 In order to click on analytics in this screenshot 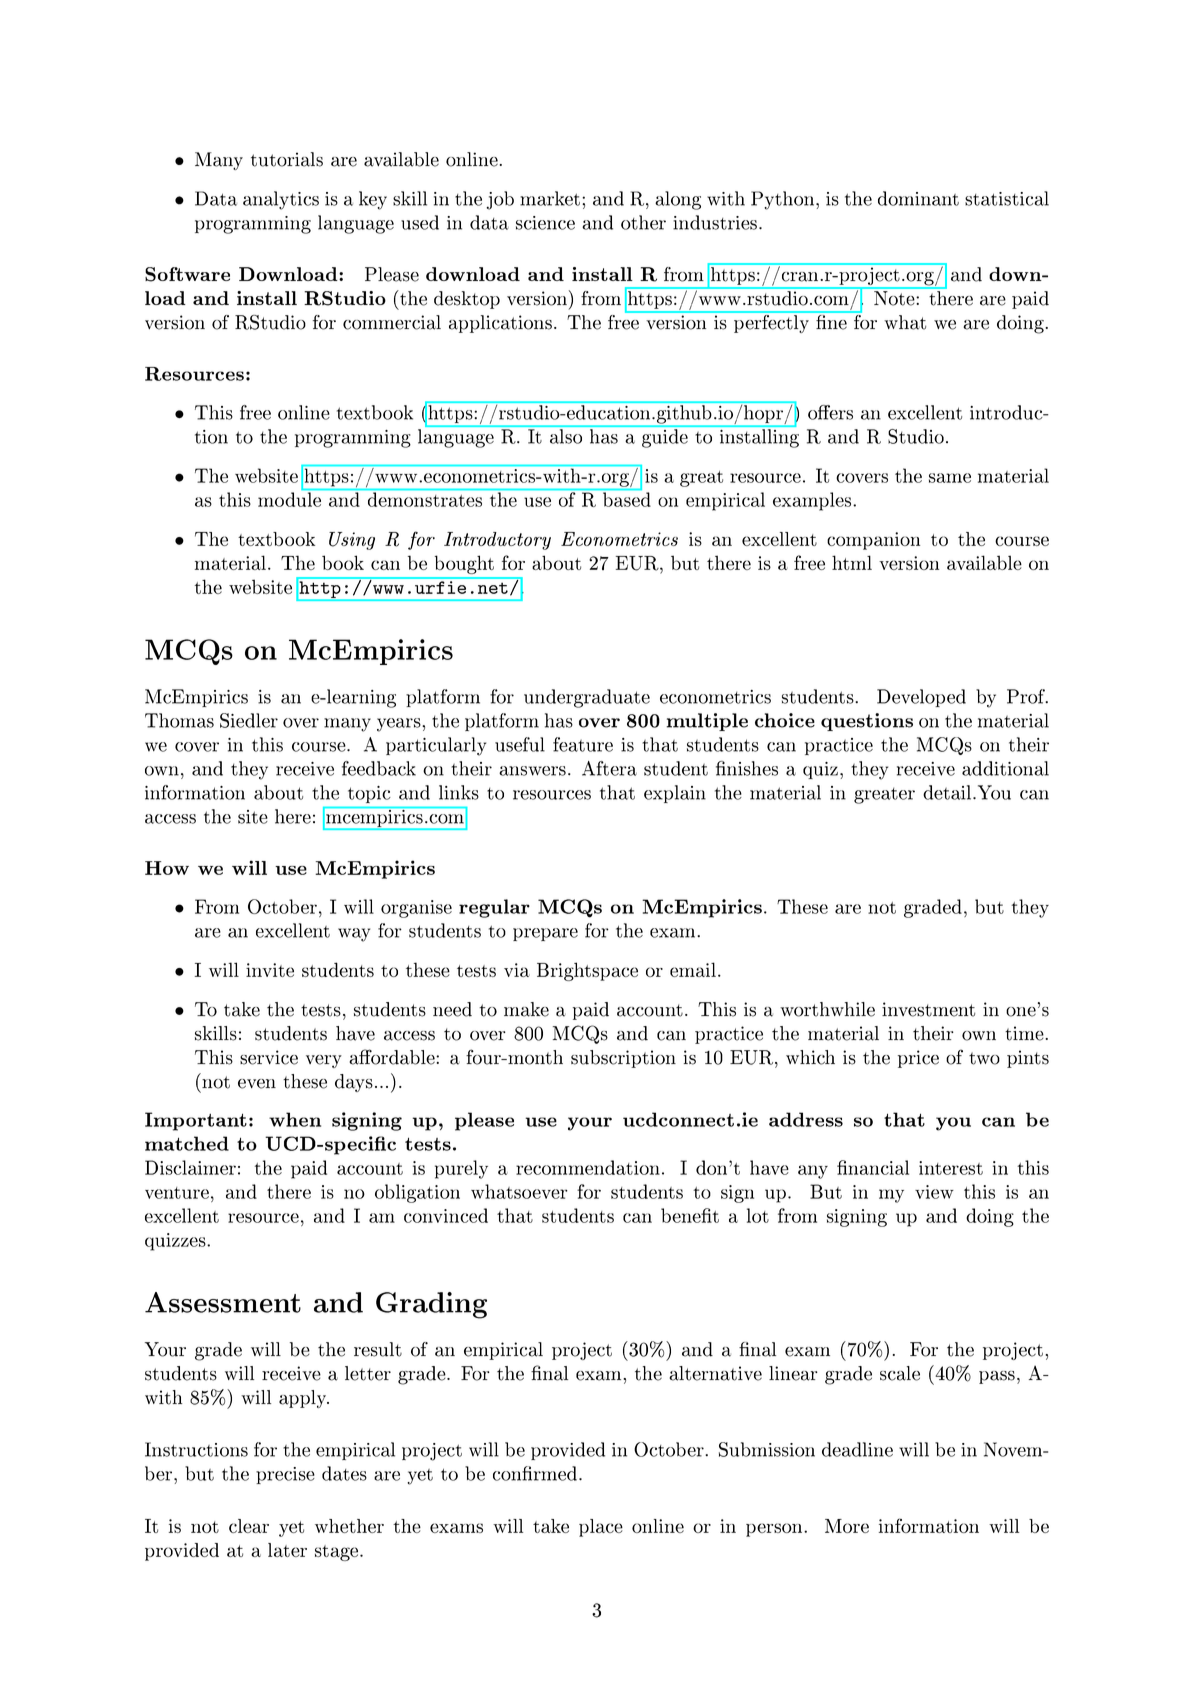, I will do `click(281, 200)`.
